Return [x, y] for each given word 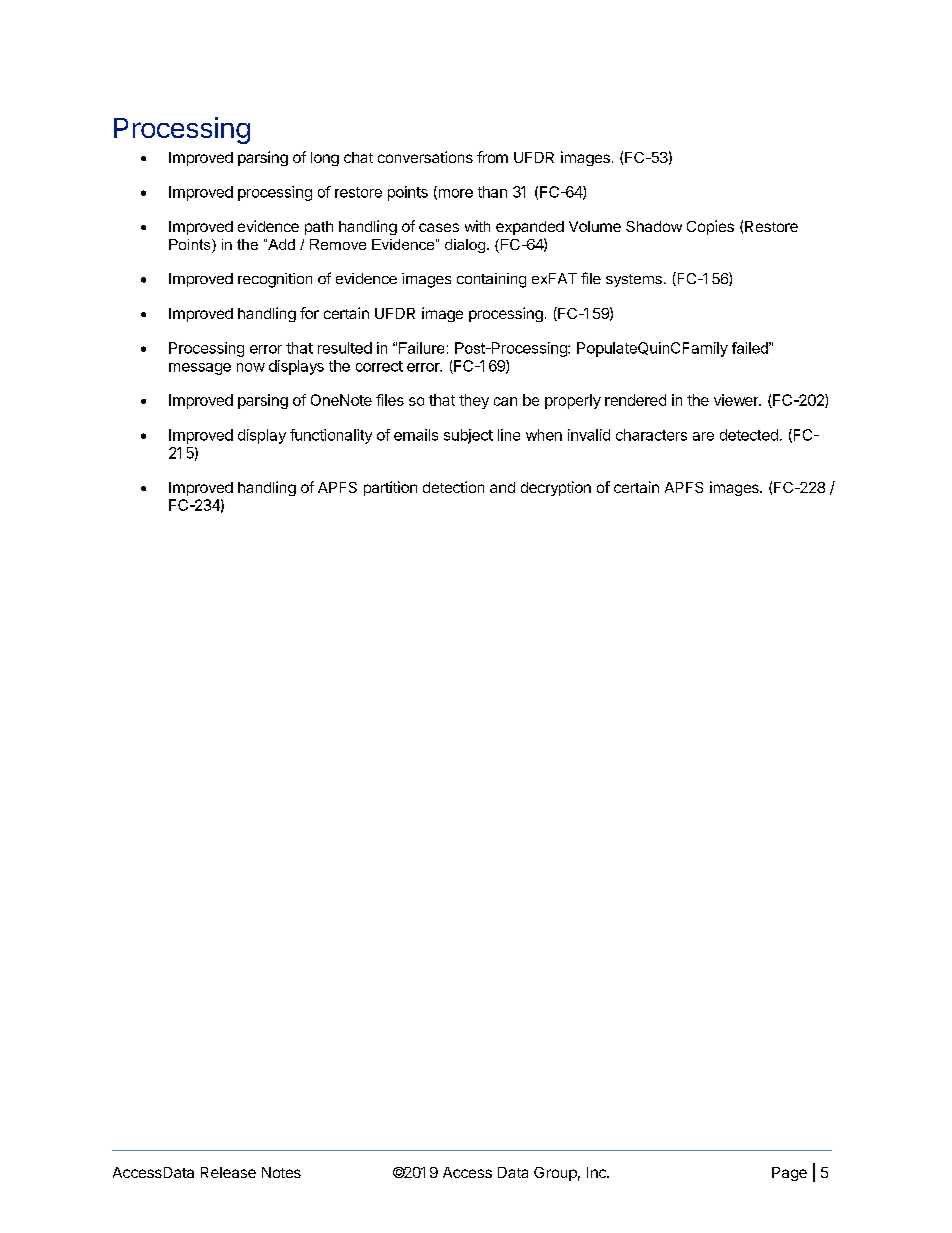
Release [228, 1172]
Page [789, 1174]
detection [453, 487]
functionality [331, 436]
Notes [281, 1172]
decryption [556, 488]
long [325, 159]
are [703, 436]
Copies [710, 227]
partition [390, 488]
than [492, 192]
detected [749, 435]
